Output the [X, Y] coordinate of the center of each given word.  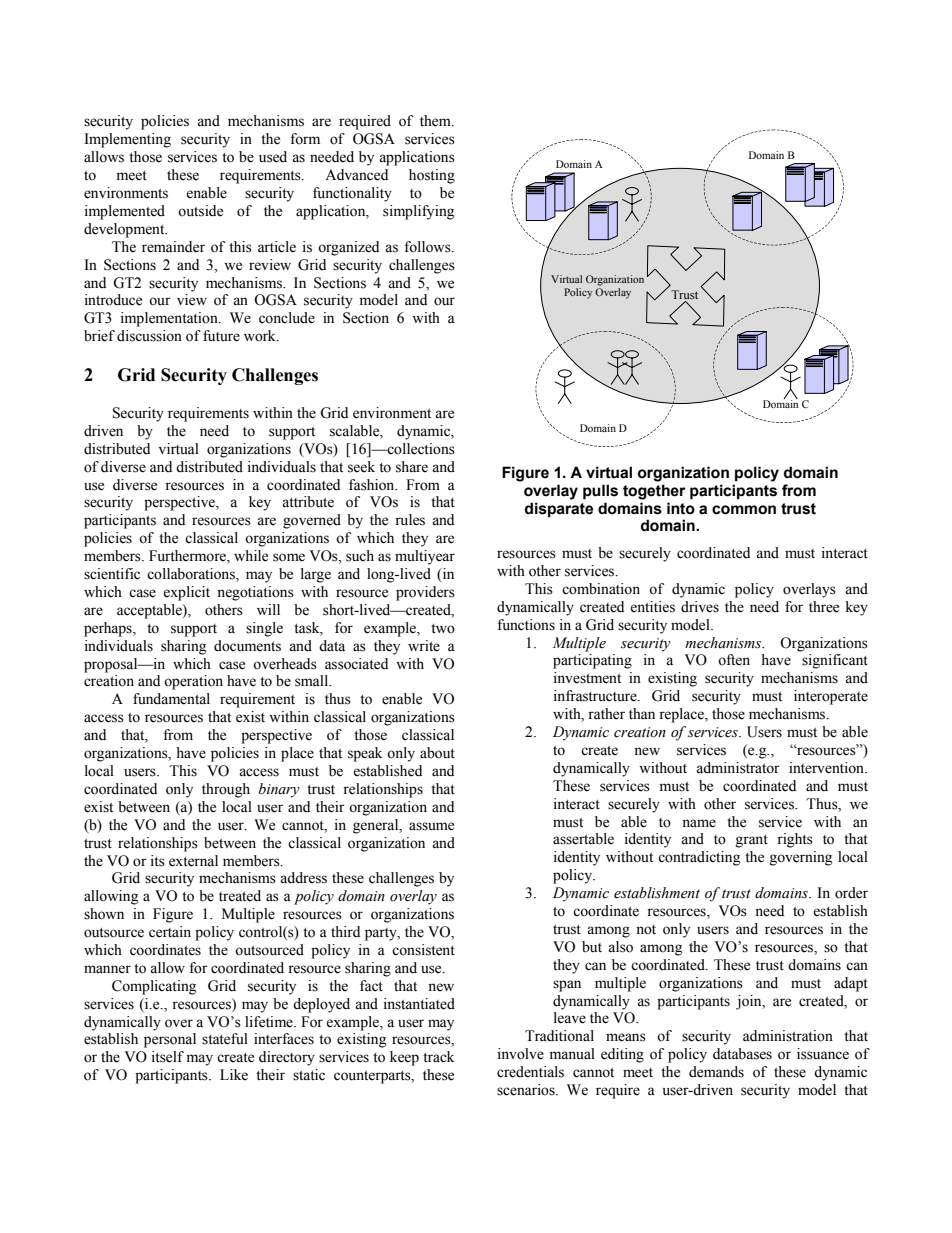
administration [788, 1036]
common [744, 510]
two [443, 629]
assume [431, 826]
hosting [432, 176]
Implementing [127, 140]
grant [752, 841]
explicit [186, 593]
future [221, 336]
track [438, 1057]
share [412, 467]
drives [700, 607]
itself [168, 1057]
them [436, 121]
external [193, 861]
